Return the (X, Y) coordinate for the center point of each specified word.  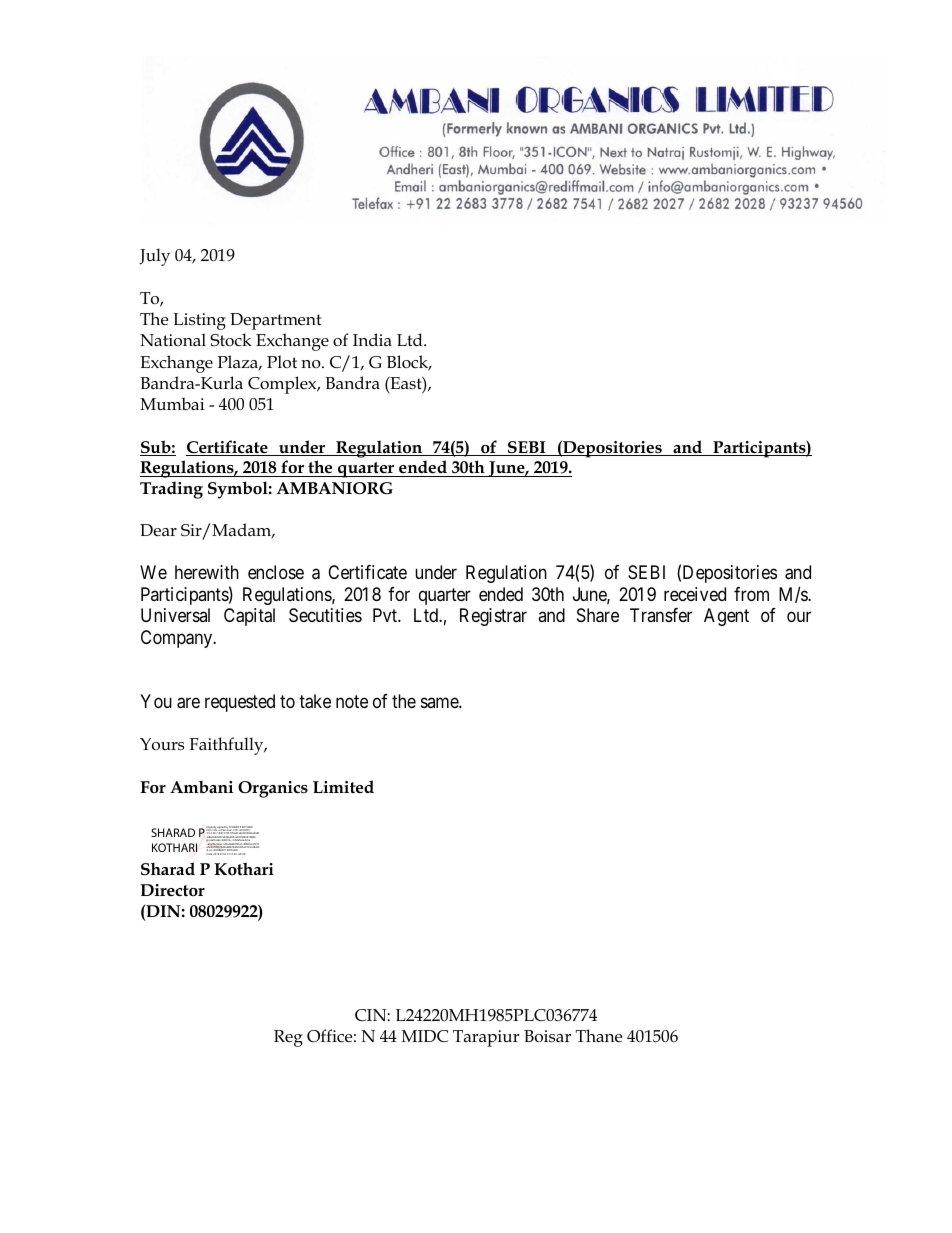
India (372, 339)
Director (172, 890)
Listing (199, 321)
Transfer (661, 615)
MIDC (425, 1036)
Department (275, 321)
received (695, 594)
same (440, 702)
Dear (158, 530)
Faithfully (227, 746)
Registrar (493, 617)
